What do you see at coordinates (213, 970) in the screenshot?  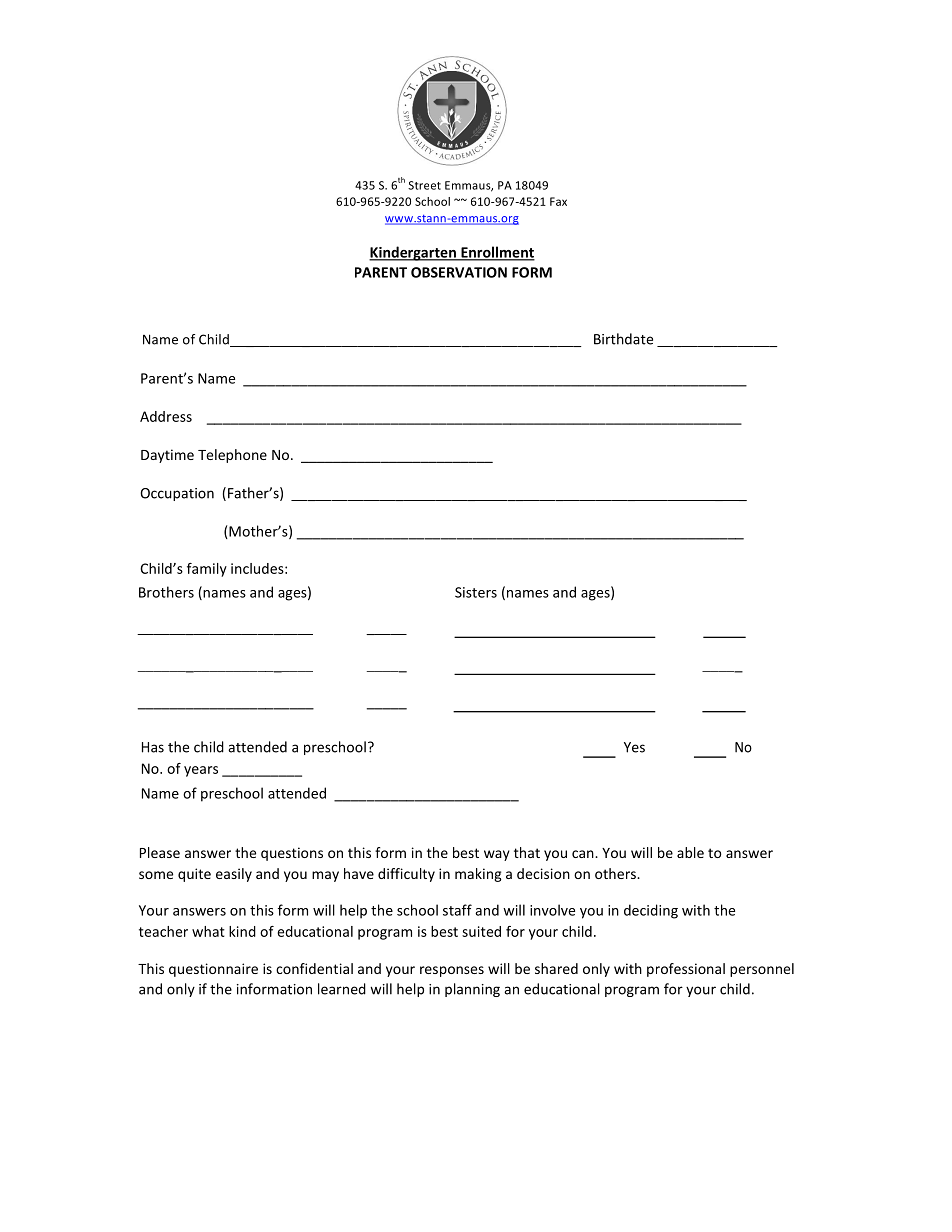 I see `questionnaire` at bounding box center [213, 970].
